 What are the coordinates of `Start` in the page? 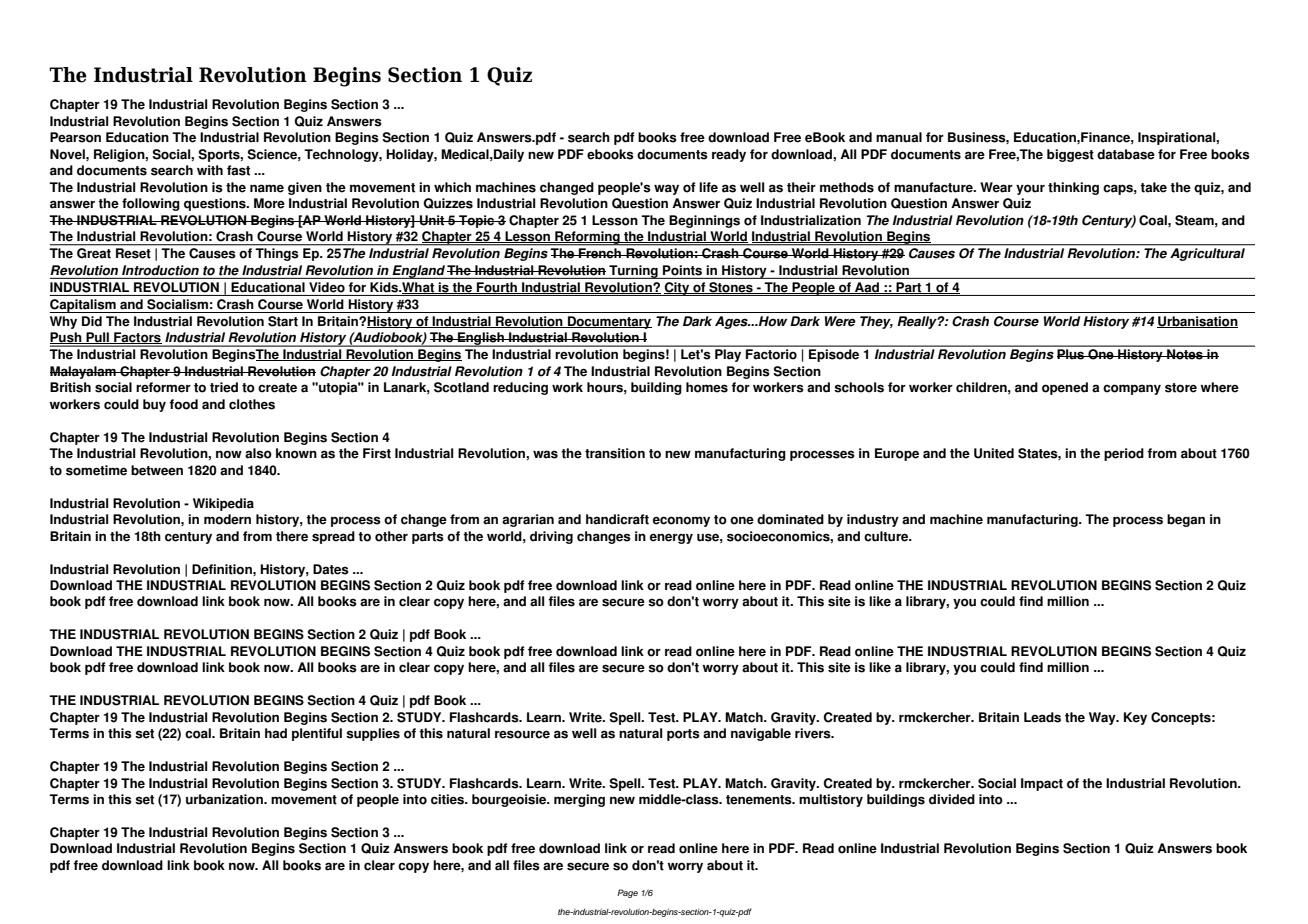 It's located at (283, 321).
